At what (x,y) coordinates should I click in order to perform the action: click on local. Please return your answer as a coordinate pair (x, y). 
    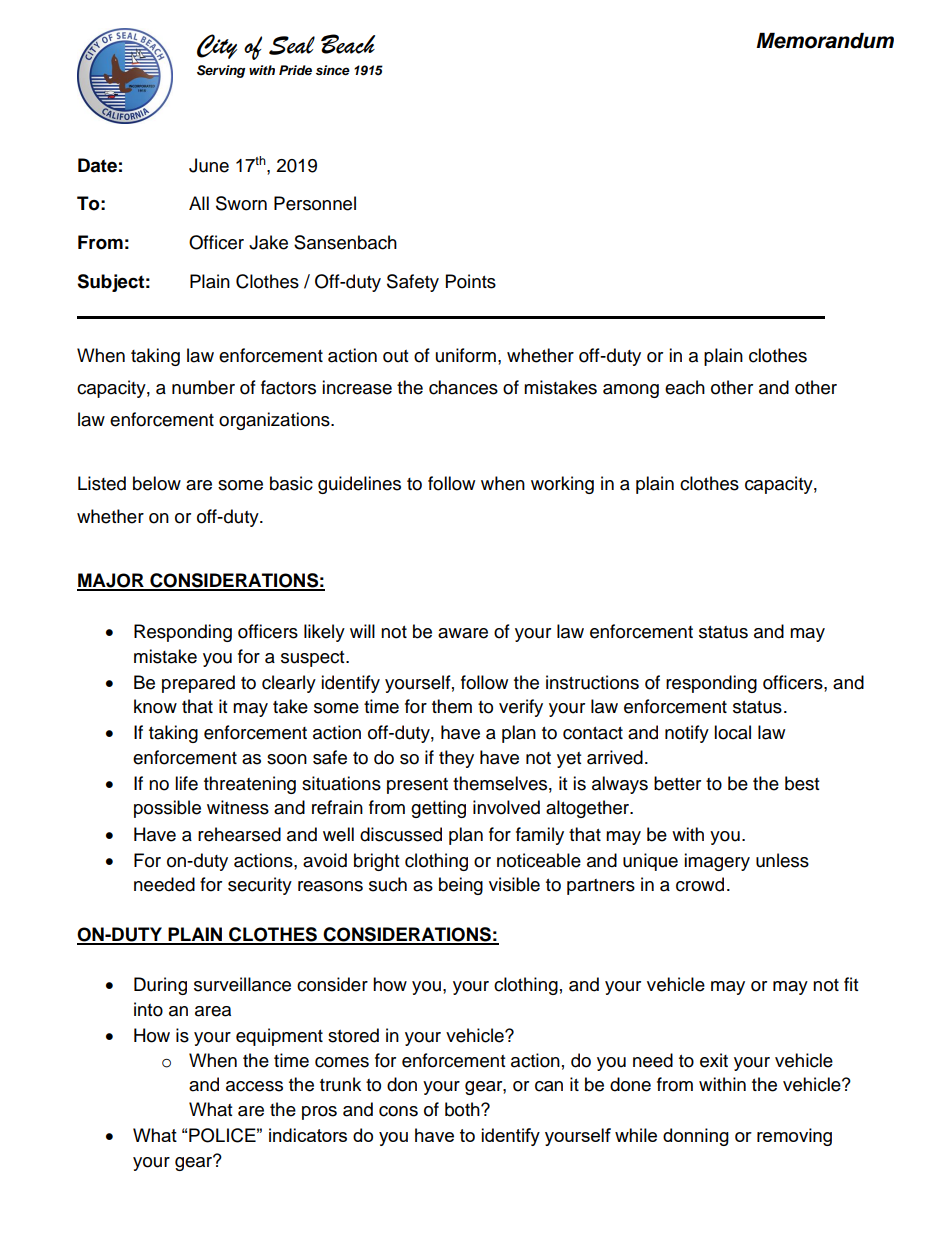
    Looking at the image, I should click on (732, 732).
